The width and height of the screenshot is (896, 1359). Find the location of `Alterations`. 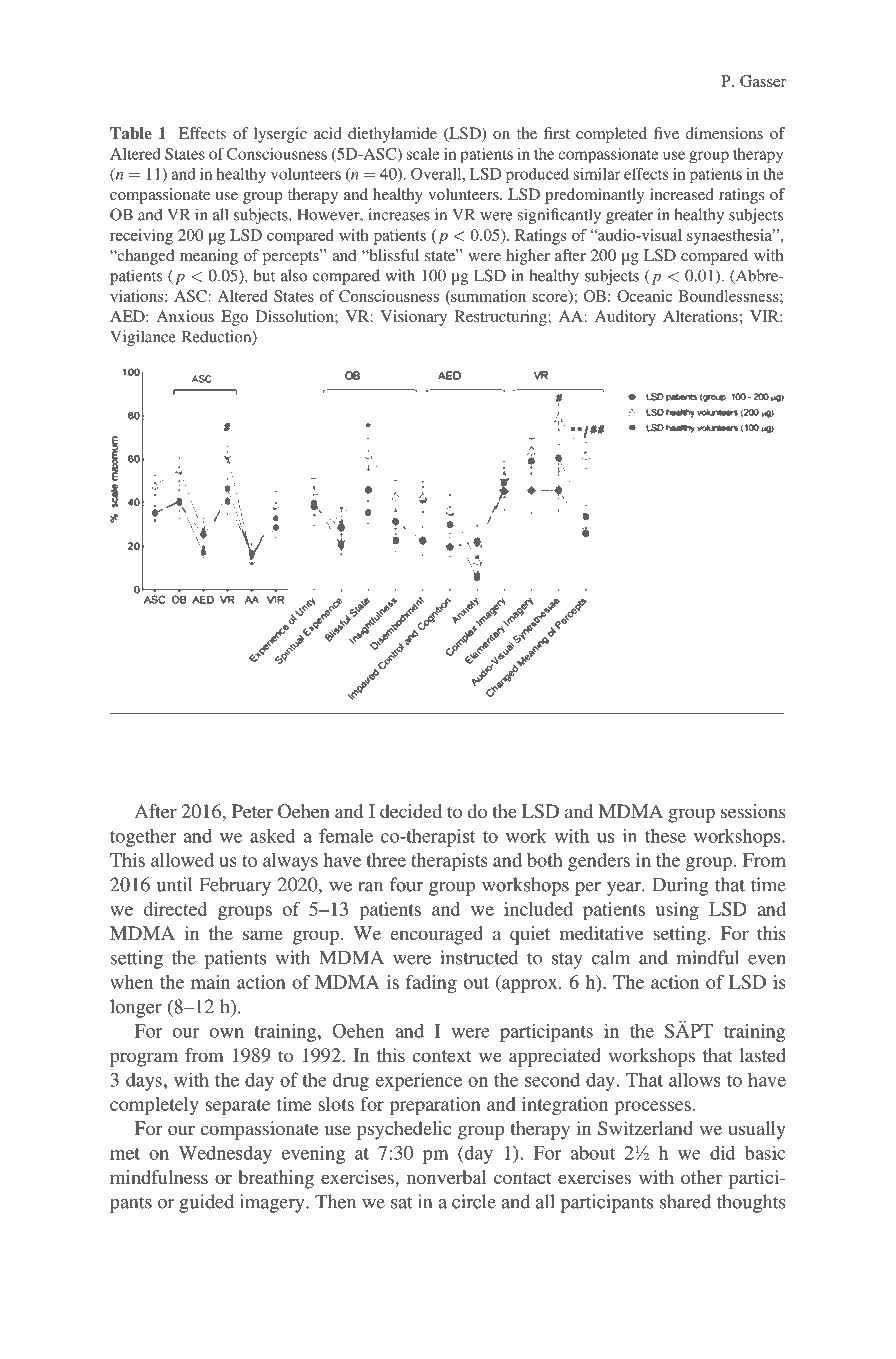

Alterations is located at coordinates (700, 316).
